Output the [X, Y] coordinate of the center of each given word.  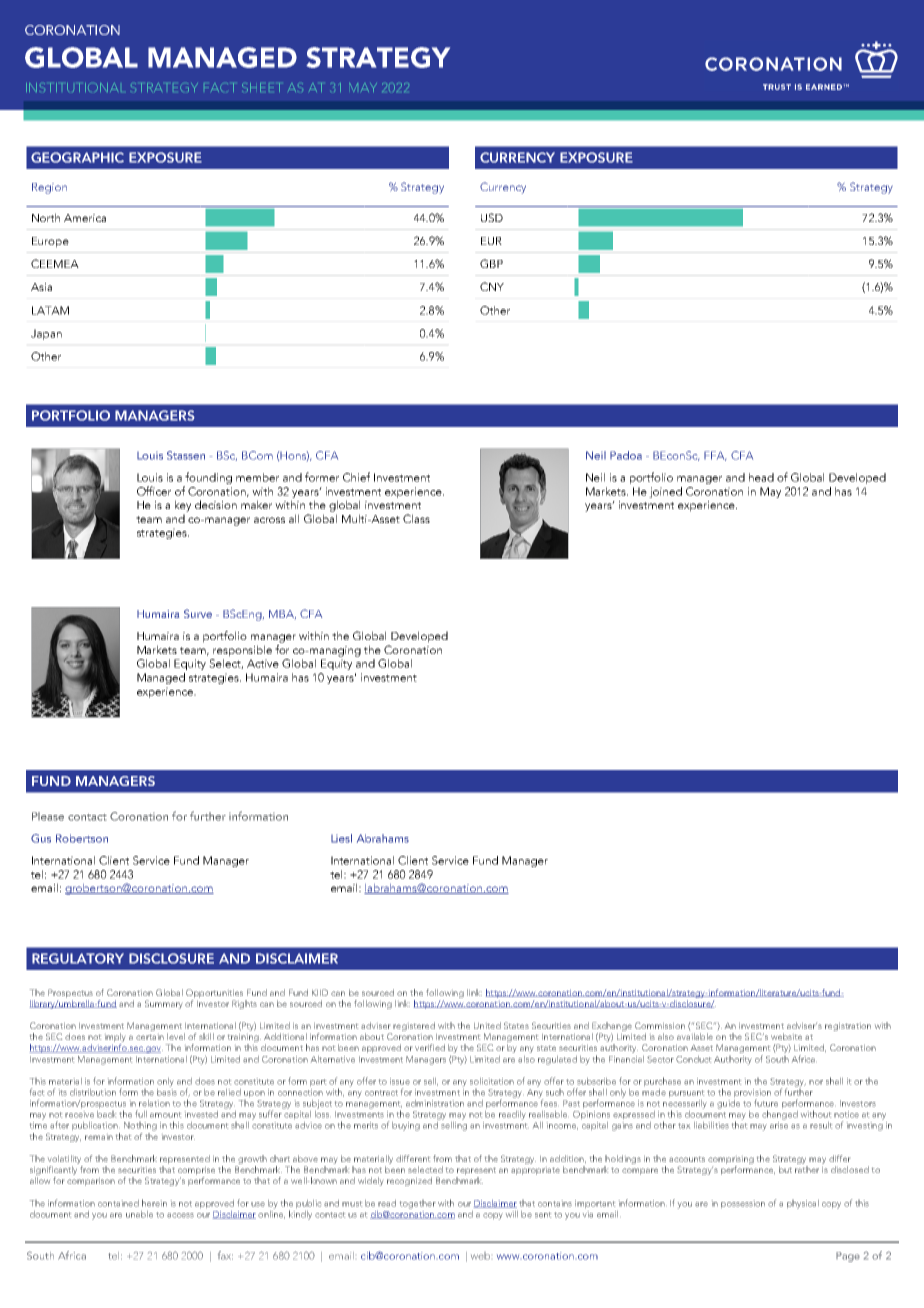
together [418, 1204]
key [183, 506]
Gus [41, 838]
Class [416, 518]
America [85, 218]
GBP [491, 263]
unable [139, 1214]
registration [848, 1027]
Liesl [341, 838]
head [761, 477]
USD [492, 217]
